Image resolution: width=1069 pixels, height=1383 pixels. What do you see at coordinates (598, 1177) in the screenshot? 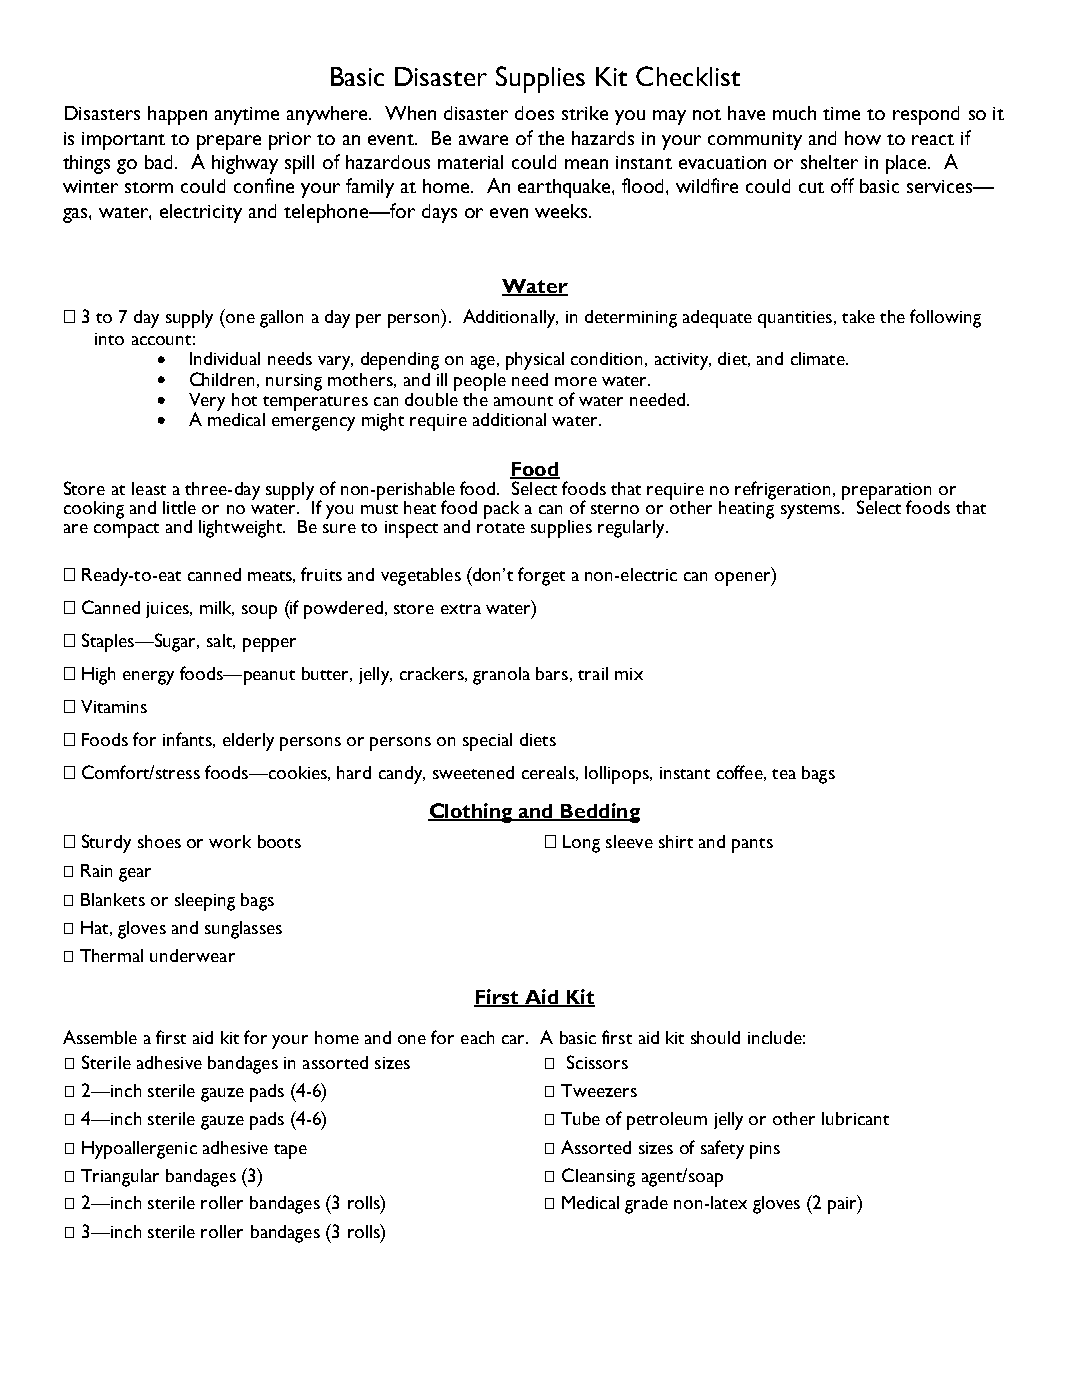
I see `Cleansing` at bounding box center [598, 1177].
